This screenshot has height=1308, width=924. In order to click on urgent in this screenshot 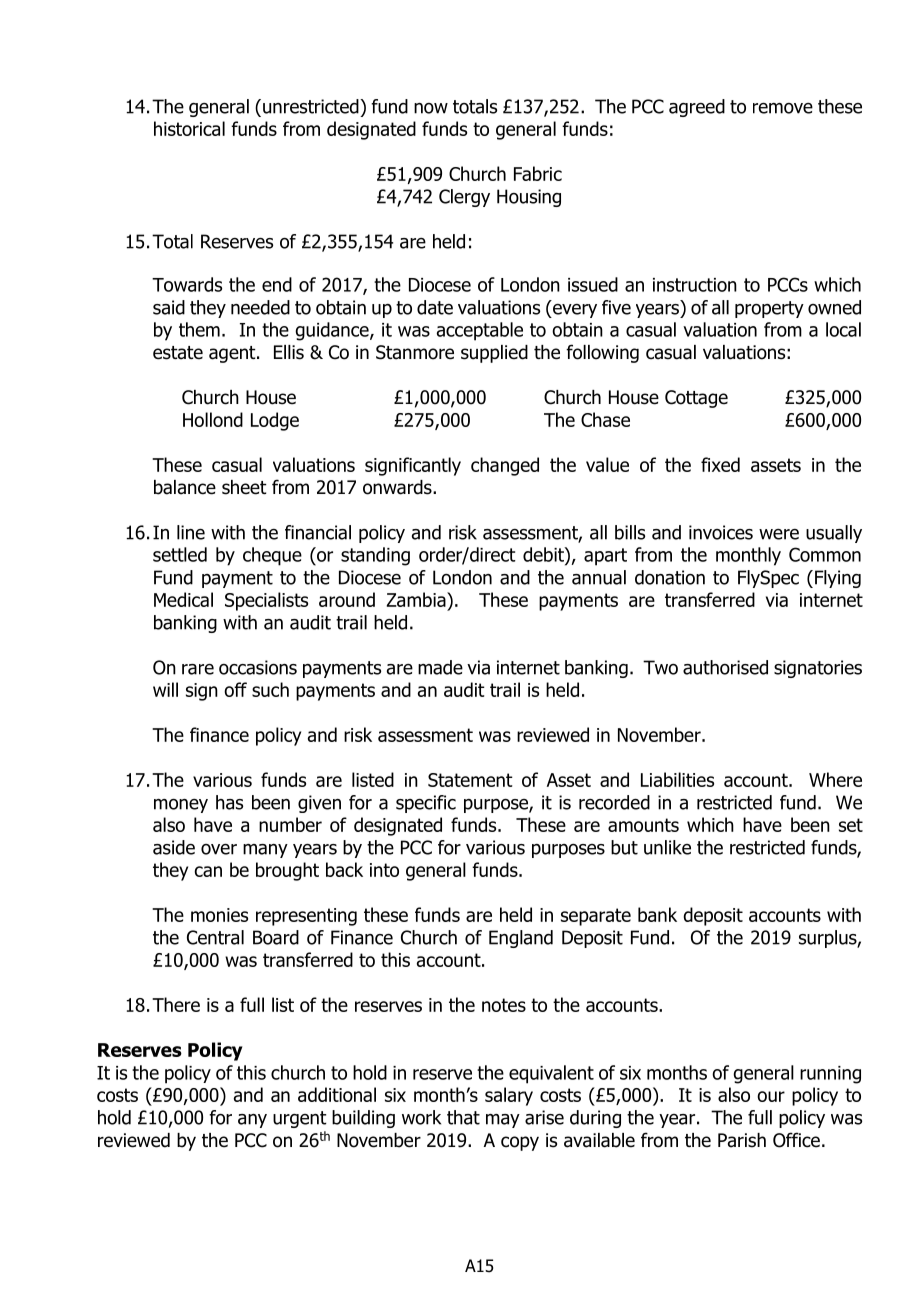, I will do `click(300, 1119)`.
